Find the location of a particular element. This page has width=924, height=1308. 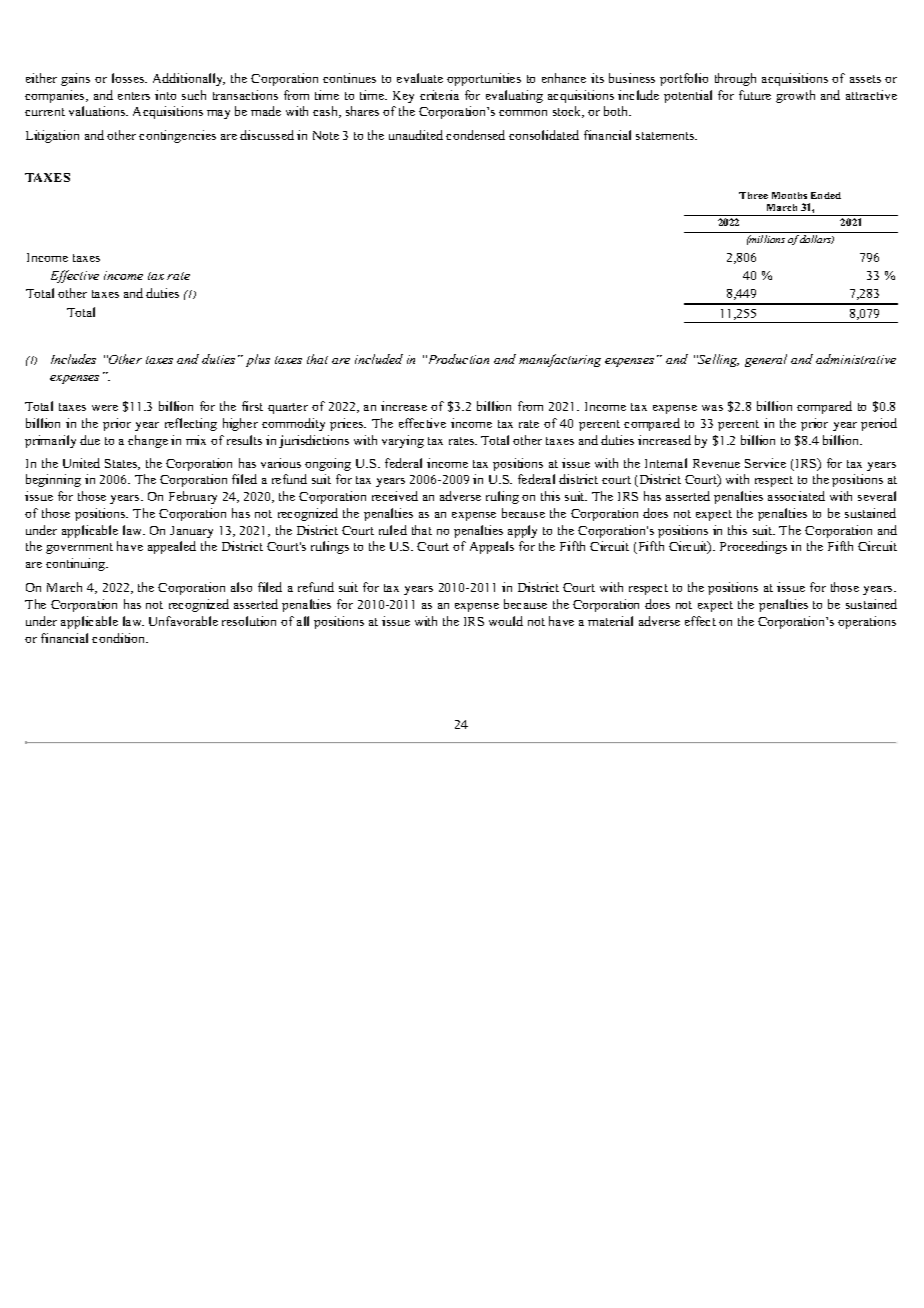

plus is located at coordinates (258, 360).
